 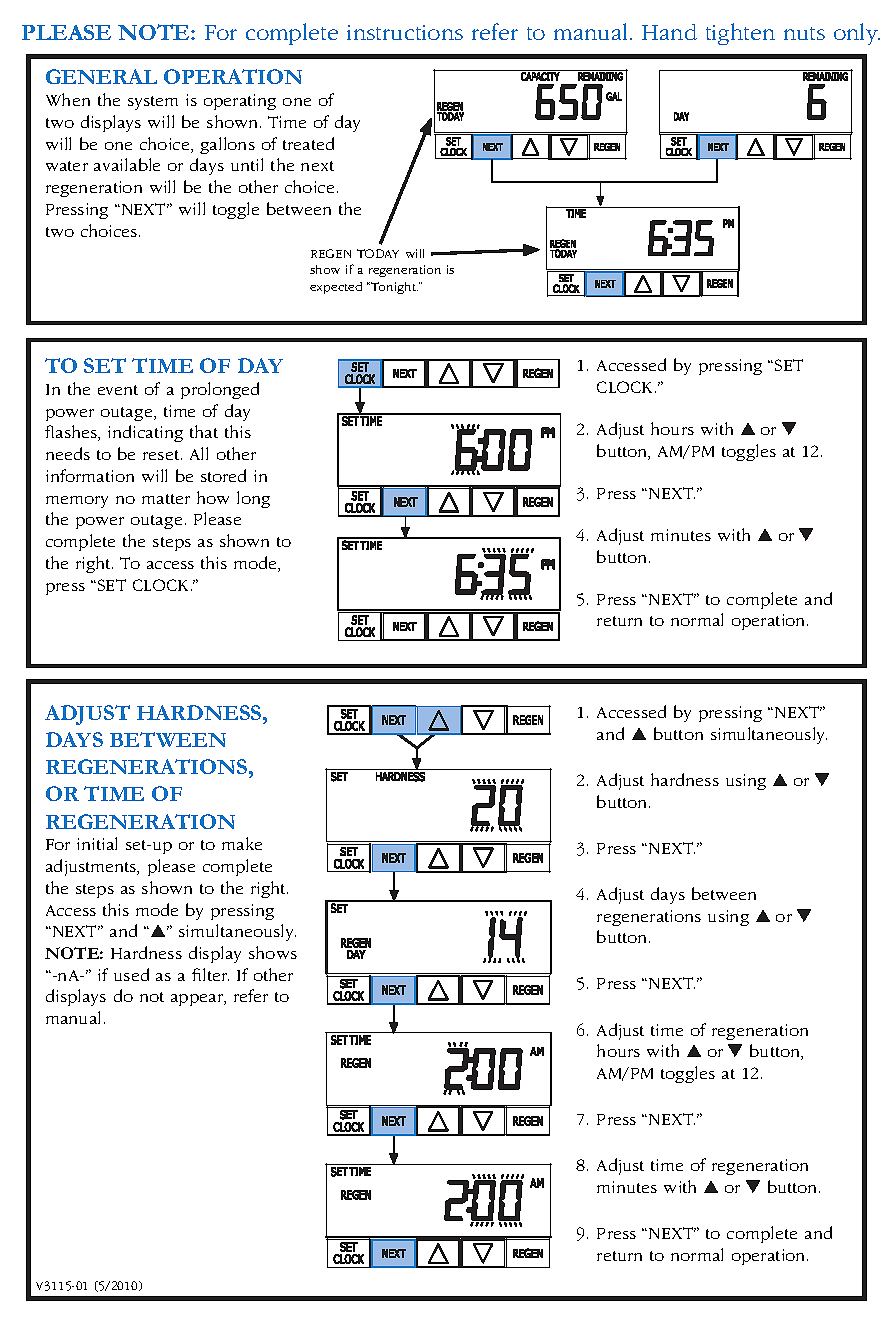 What do you see at coordinates (166, 499) in the screenshot?
I see `matter` at bounding box center [166, 499].
